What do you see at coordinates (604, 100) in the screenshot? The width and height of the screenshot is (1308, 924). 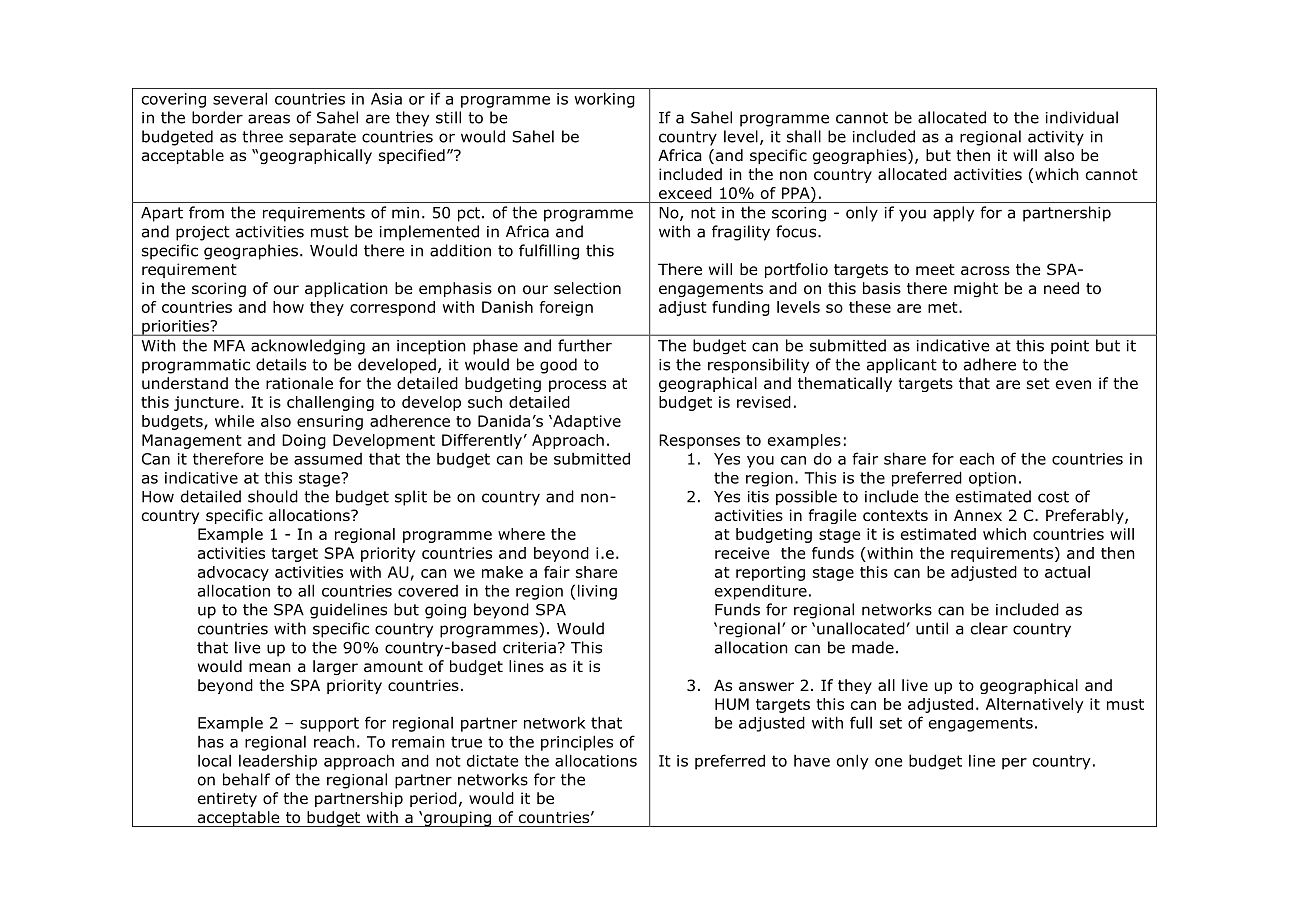 I see `working` at bounding box center [604, 100].
